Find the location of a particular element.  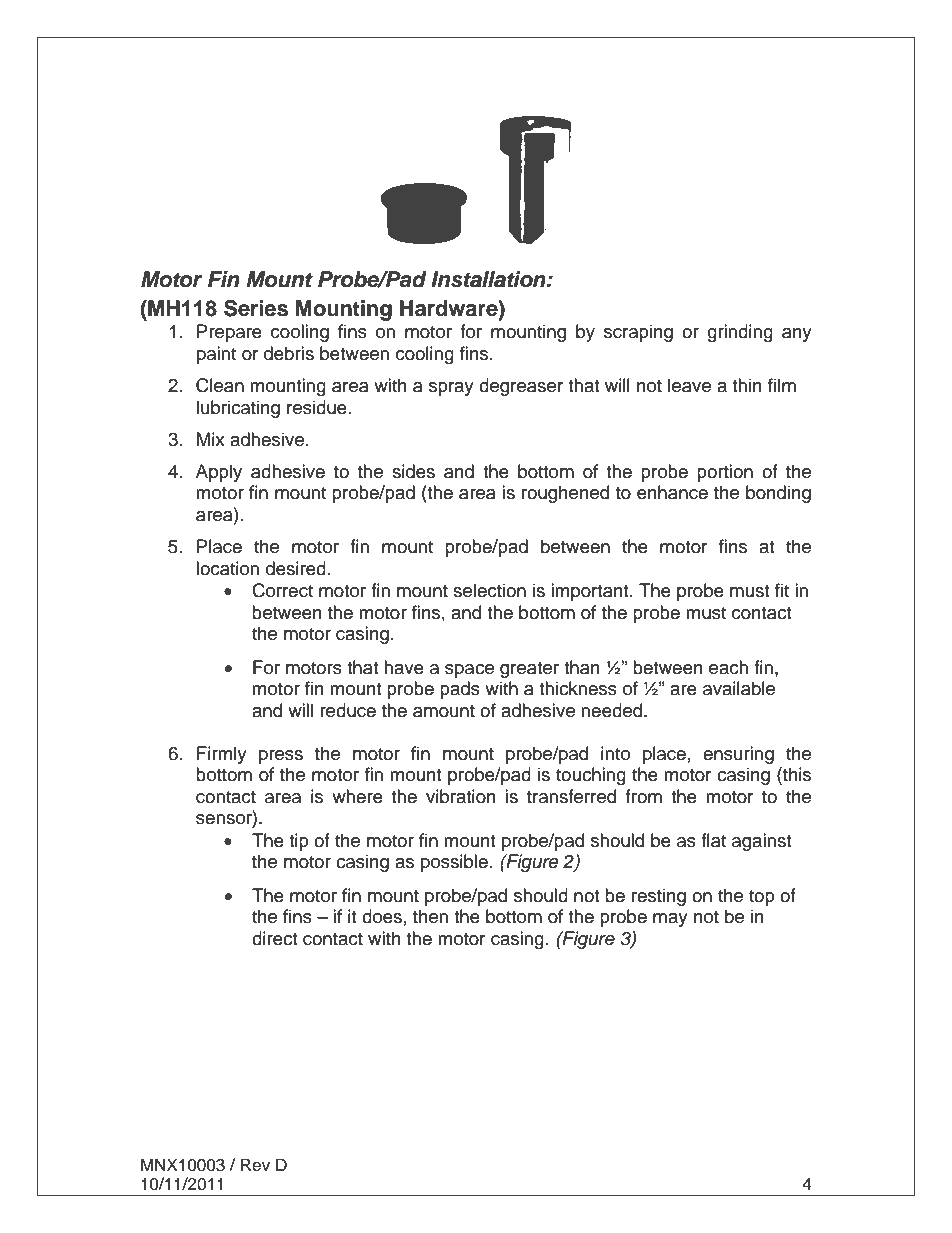

Correct is located at coordinates (282, 590).
